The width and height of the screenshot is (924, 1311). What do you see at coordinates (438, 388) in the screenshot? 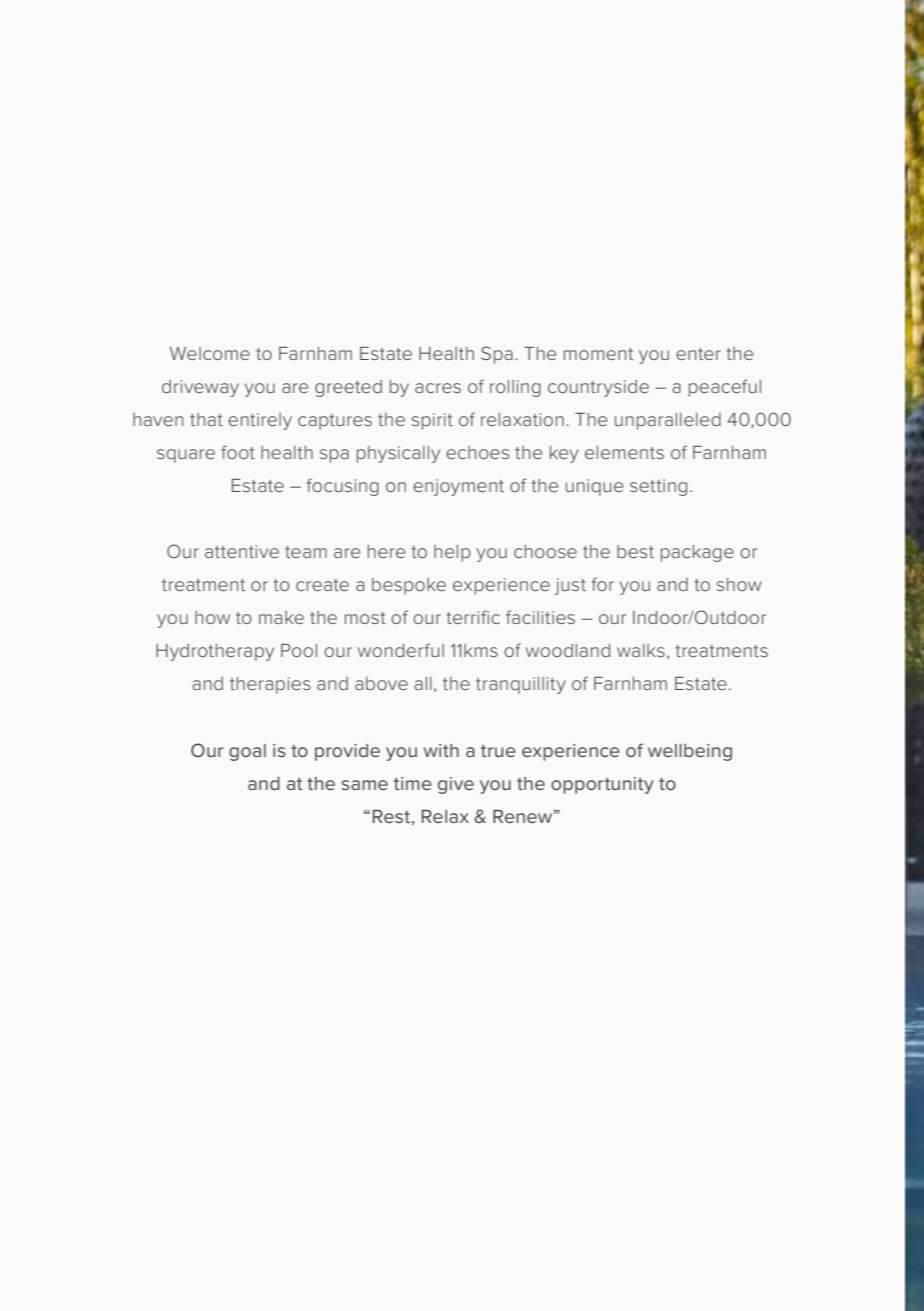
I see `acres` at bounding box center [438, 388].
